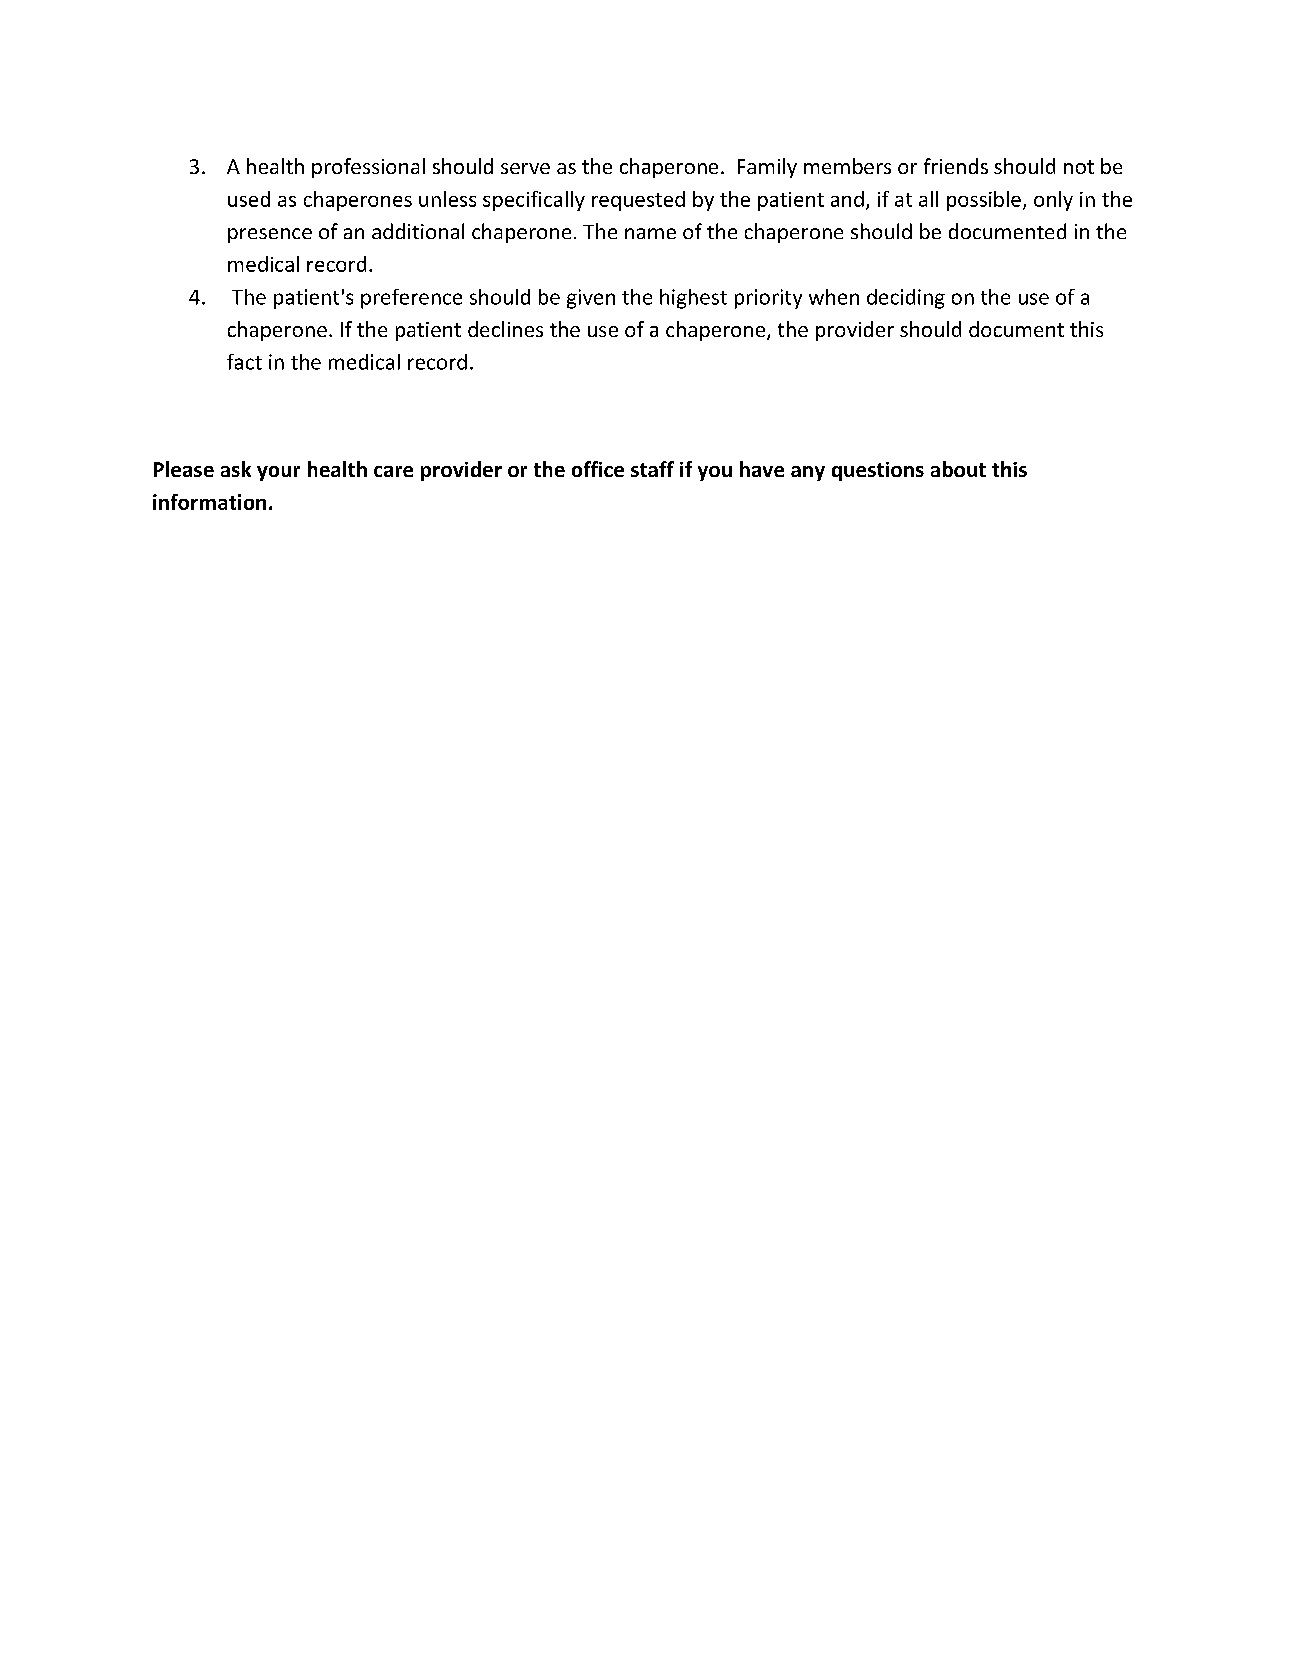 The width and height of the page is (1292, 1672). What do you see at coordinates (270, 235) in the page?
I see `presence` at bounding box center [270, 235].
